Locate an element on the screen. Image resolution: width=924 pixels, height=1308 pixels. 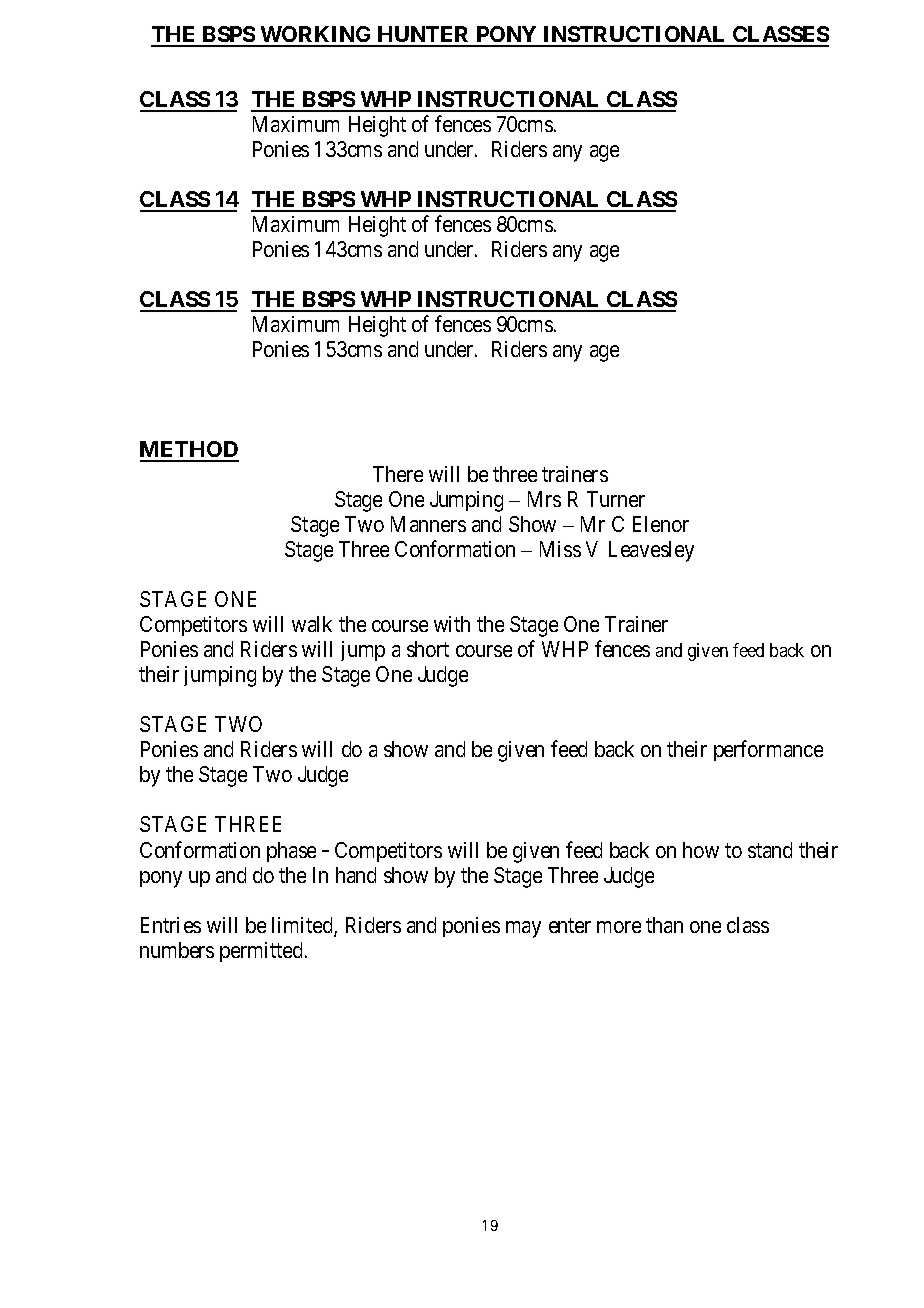
HUNTER is located at coordinates (424, 36).
